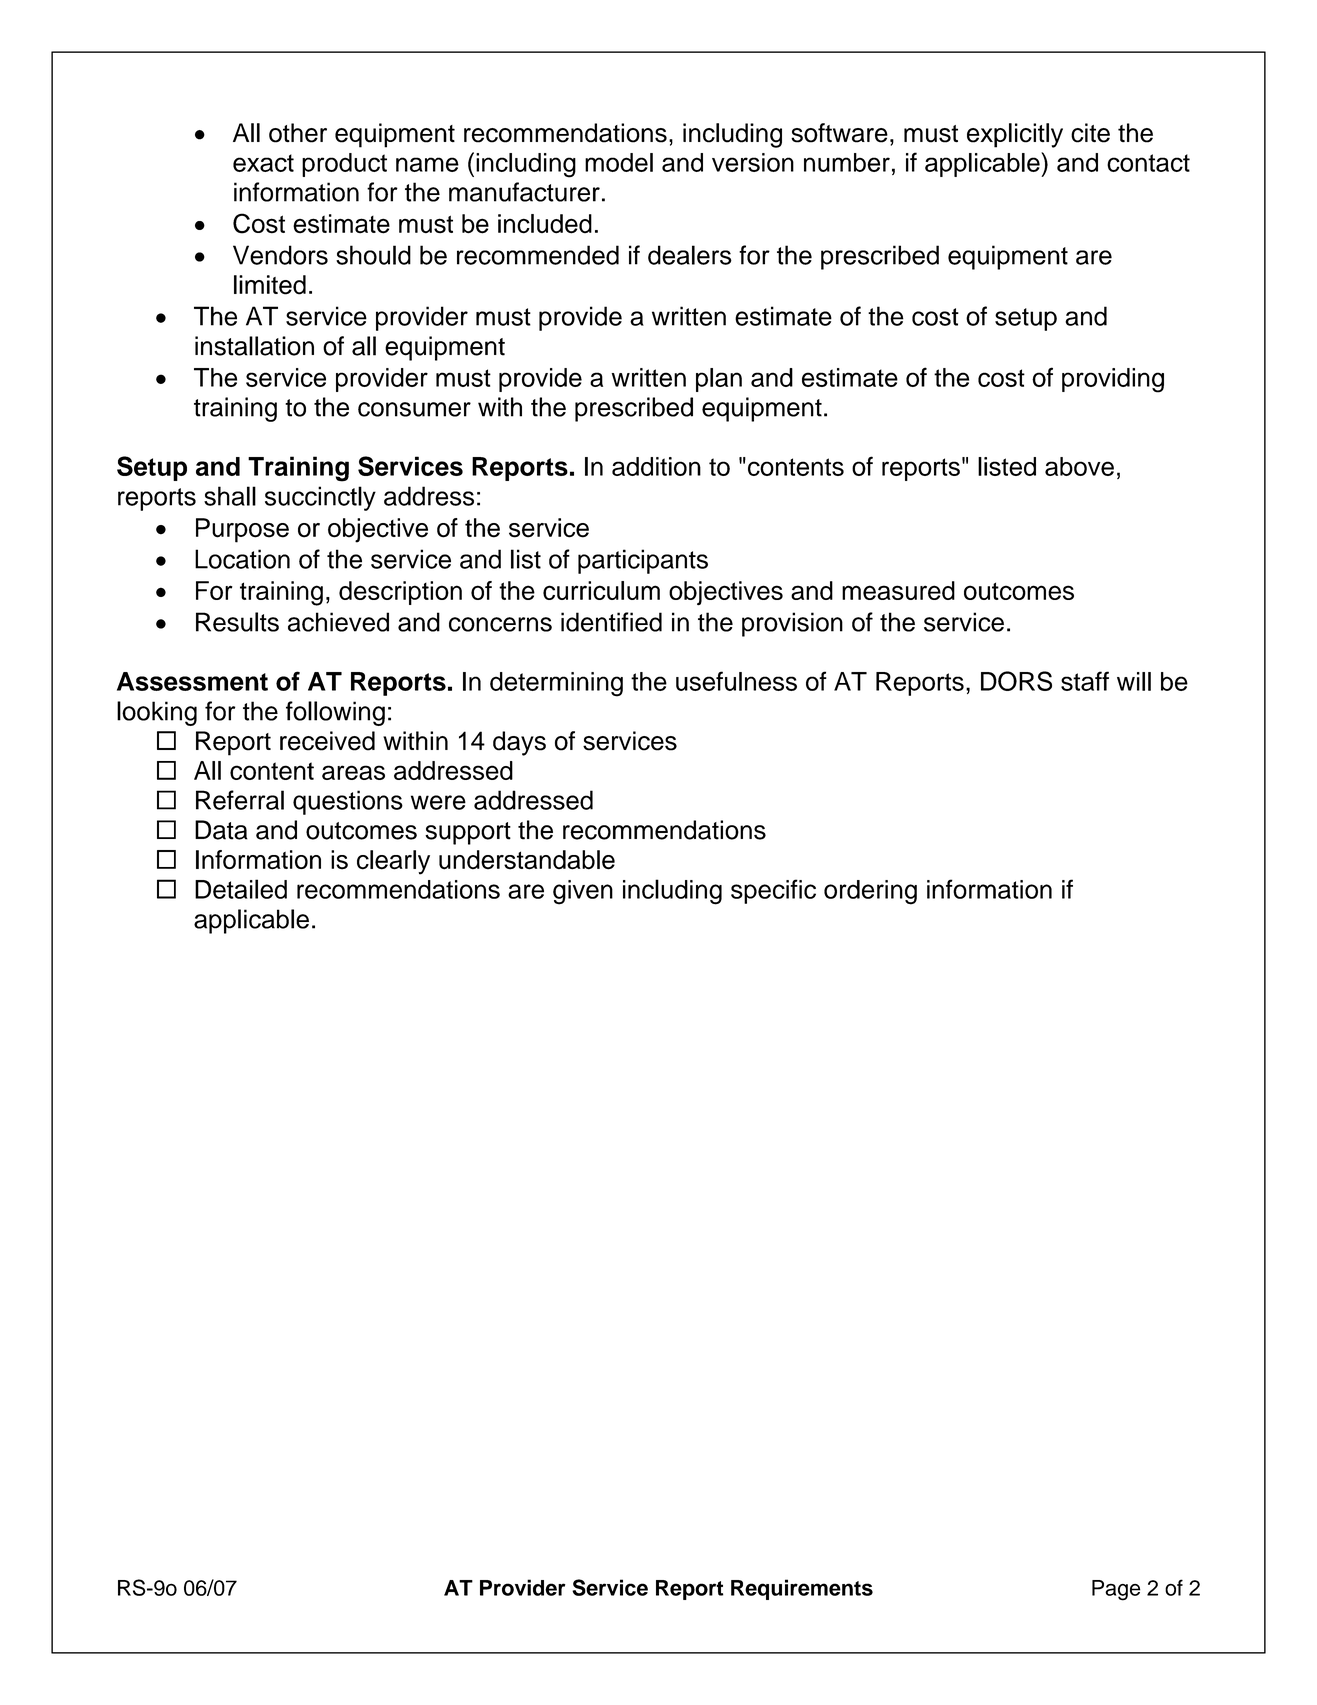 The image size is (1317, 1705). What do you see at coordinates (619, 162) in the image?
I see `model` at bounding box center [619, 162].
